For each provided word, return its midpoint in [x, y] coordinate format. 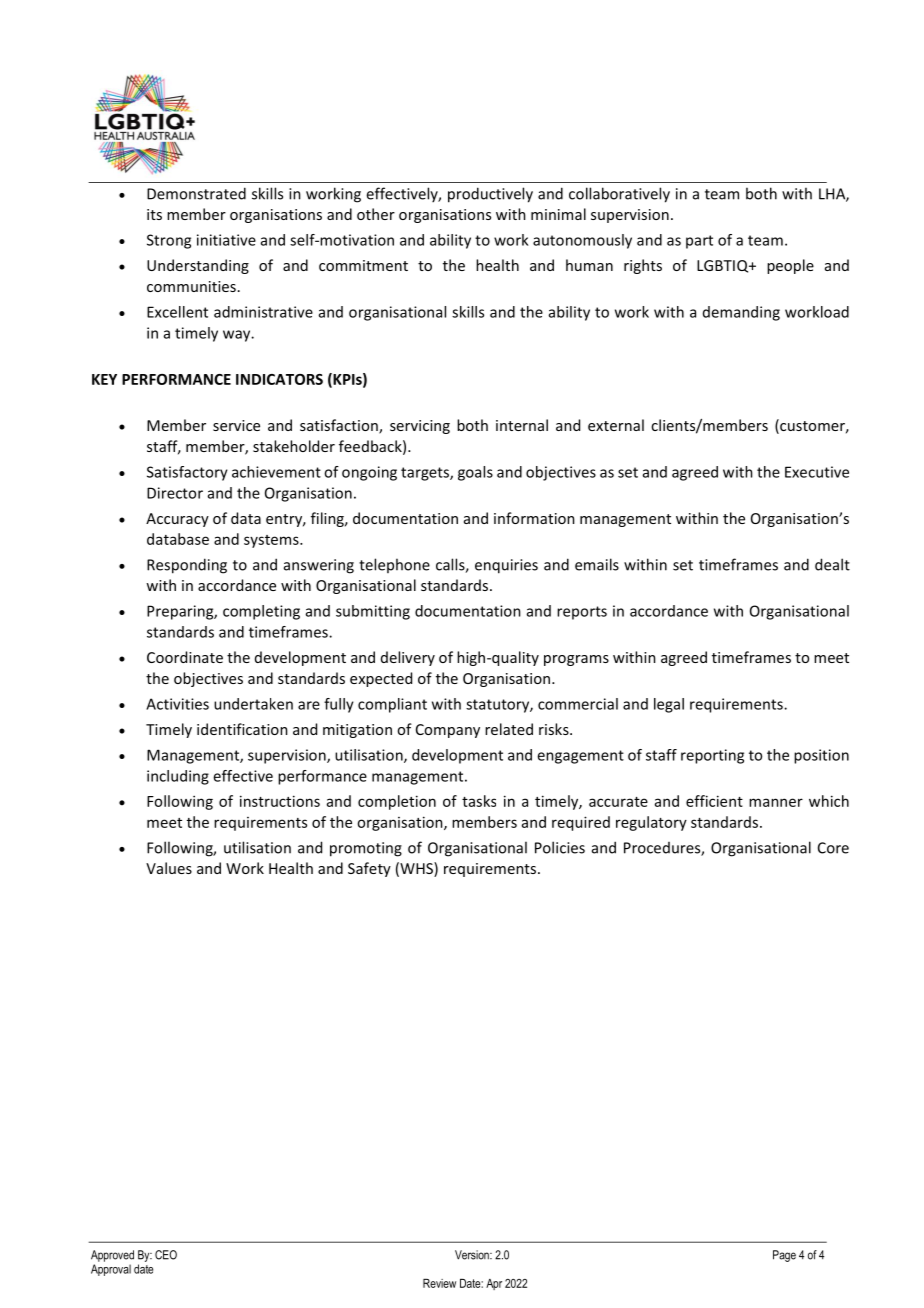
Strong [169, 241]
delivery [408, 658]
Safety [369, 869]
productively [490, 195]
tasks [479, 801]
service [236, 425]
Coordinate [185, 657]
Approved [112, 1256]
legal [669, 705]
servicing [420, 427]
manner [776, 802]
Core [833, 848]
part [699, 242]
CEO [166, 1255]
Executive [817, 472]
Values [169, 868]
